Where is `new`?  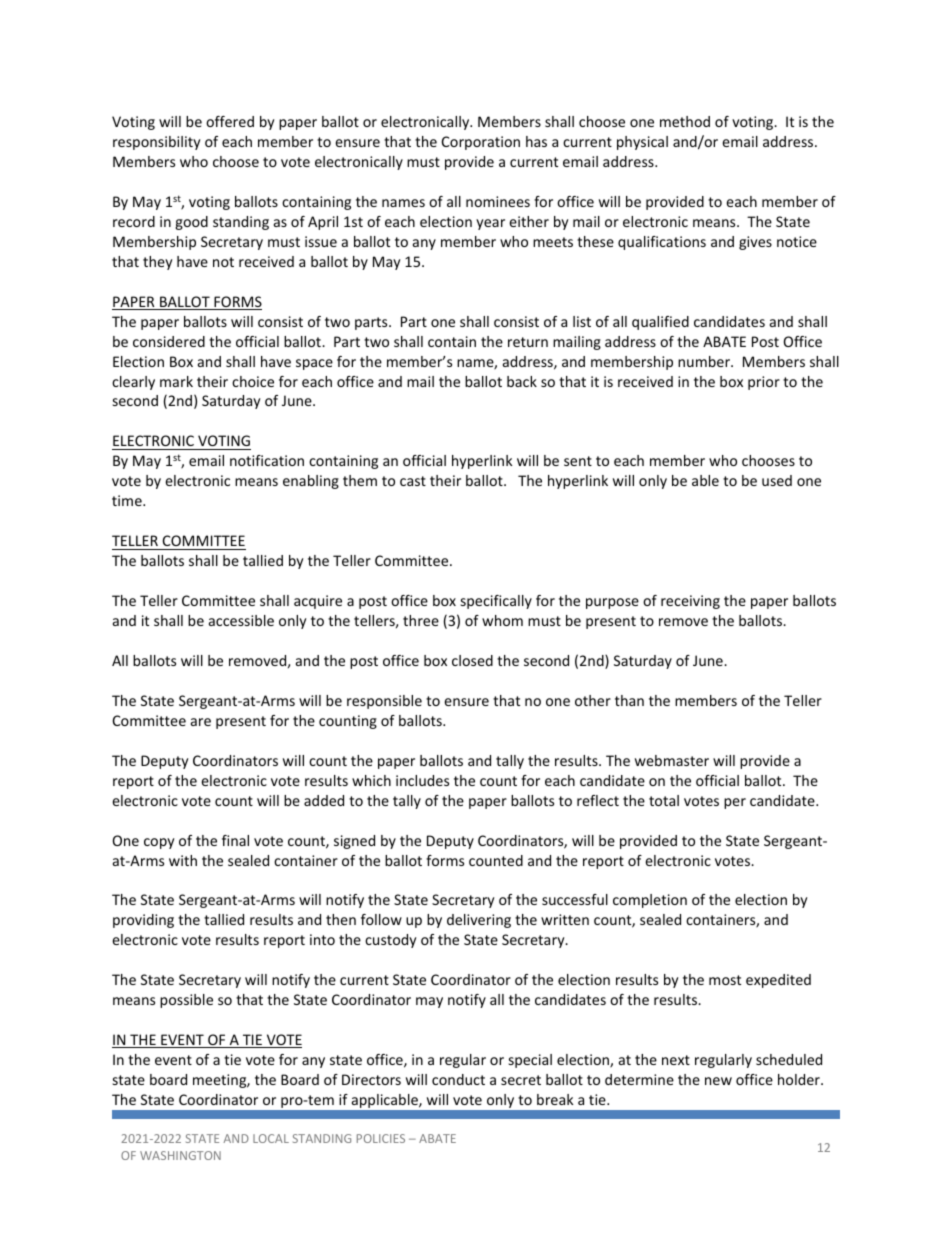 new is located at coordinates (718, 1081).
